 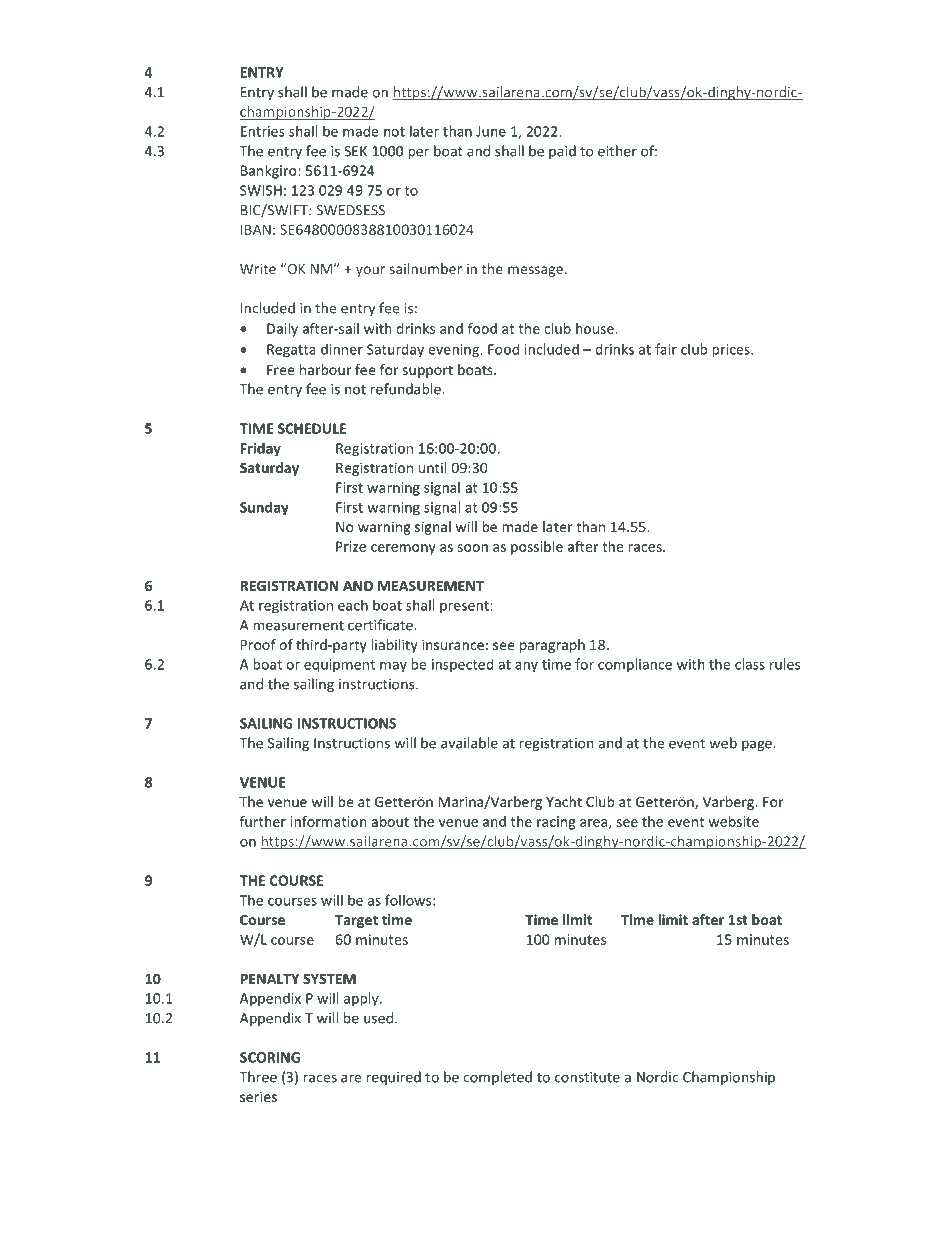 What do you see at coordinates (497, 1078) in the page?
I see `completed` at bounding box center [497, 1078].
